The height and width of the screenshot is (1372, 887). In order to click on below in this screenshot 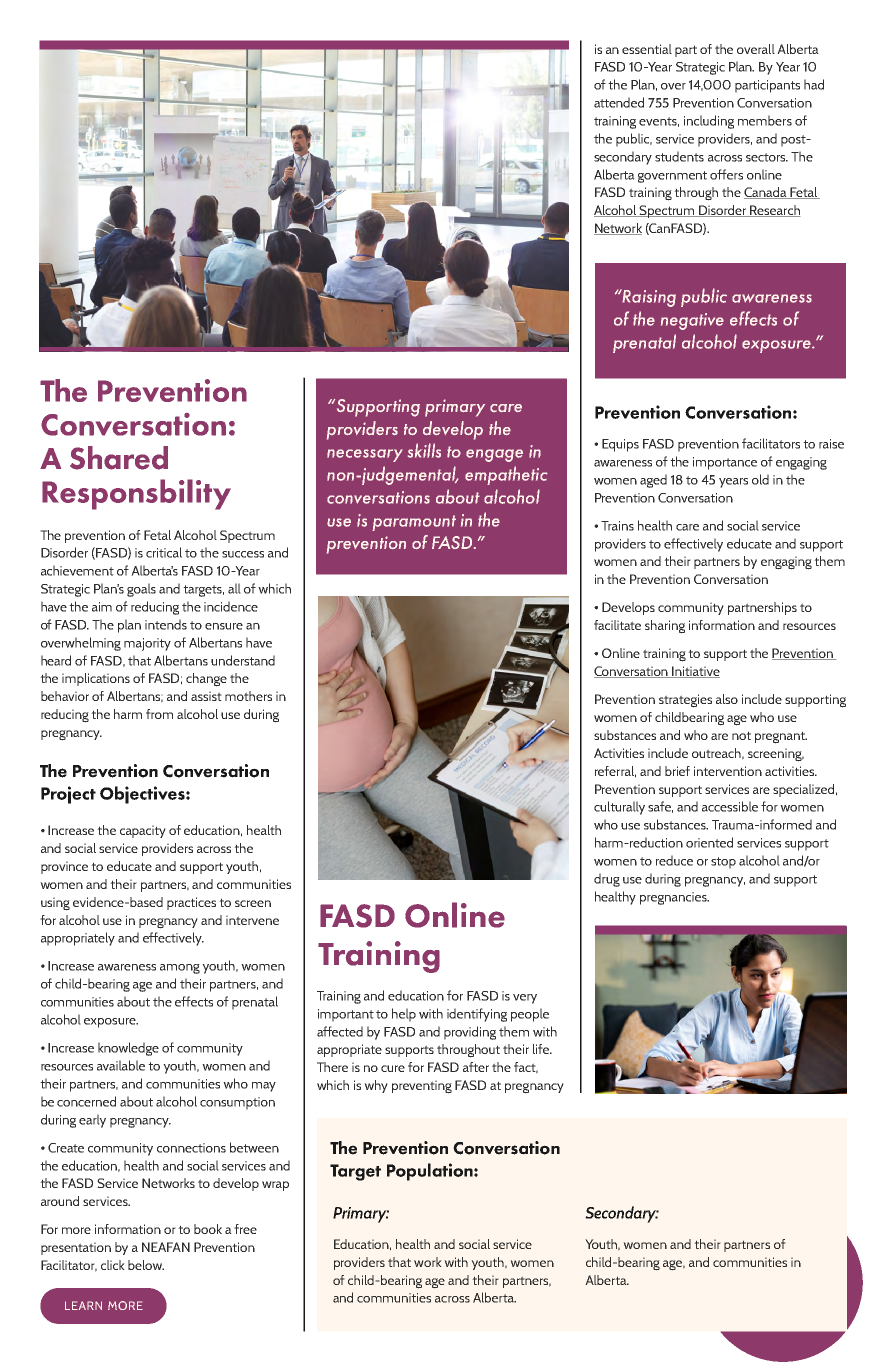, I will do `click(146, 1265)`.
